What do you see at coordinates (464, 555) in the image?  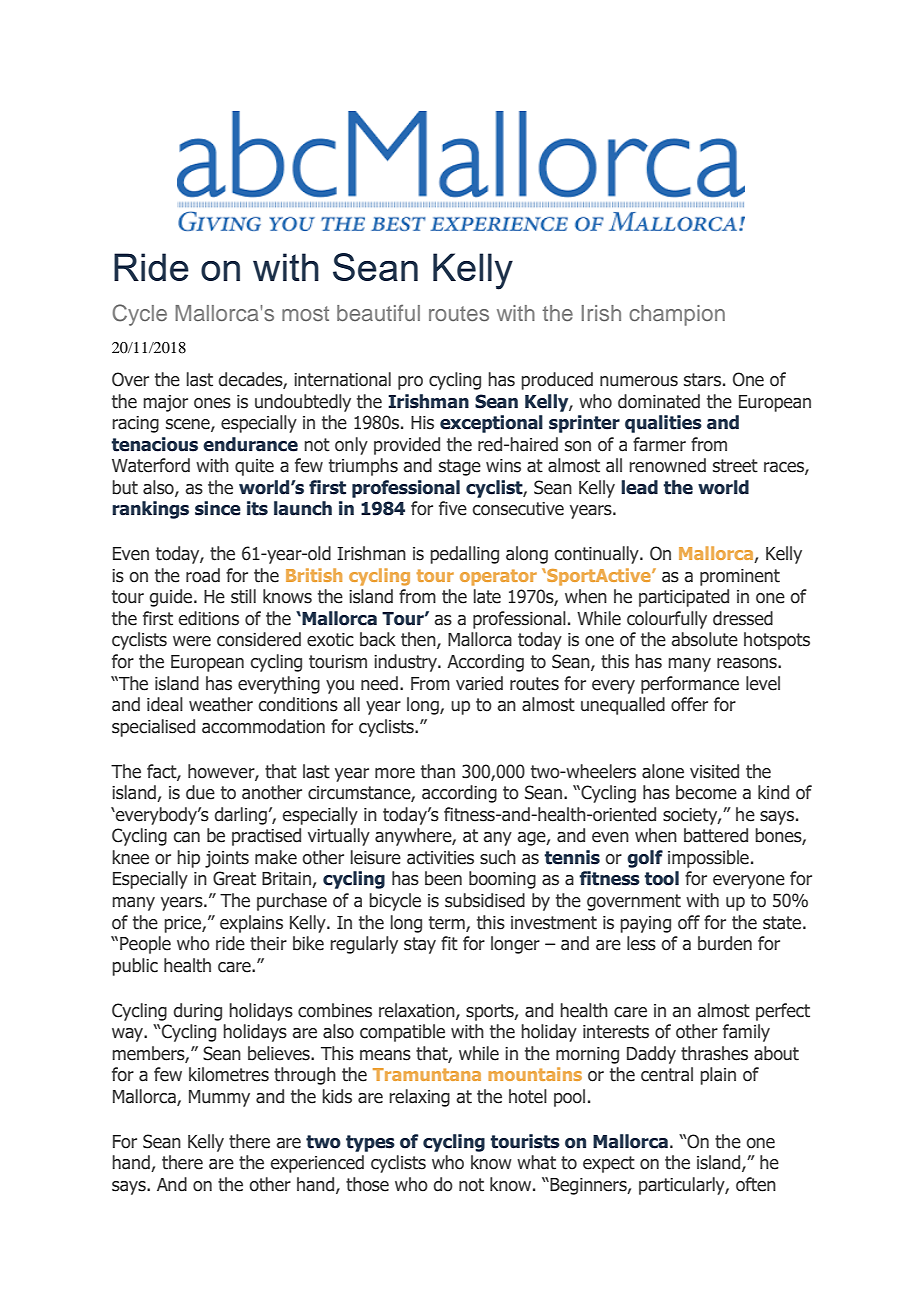 I see `pedalling` at bounding box center [464, 555].
